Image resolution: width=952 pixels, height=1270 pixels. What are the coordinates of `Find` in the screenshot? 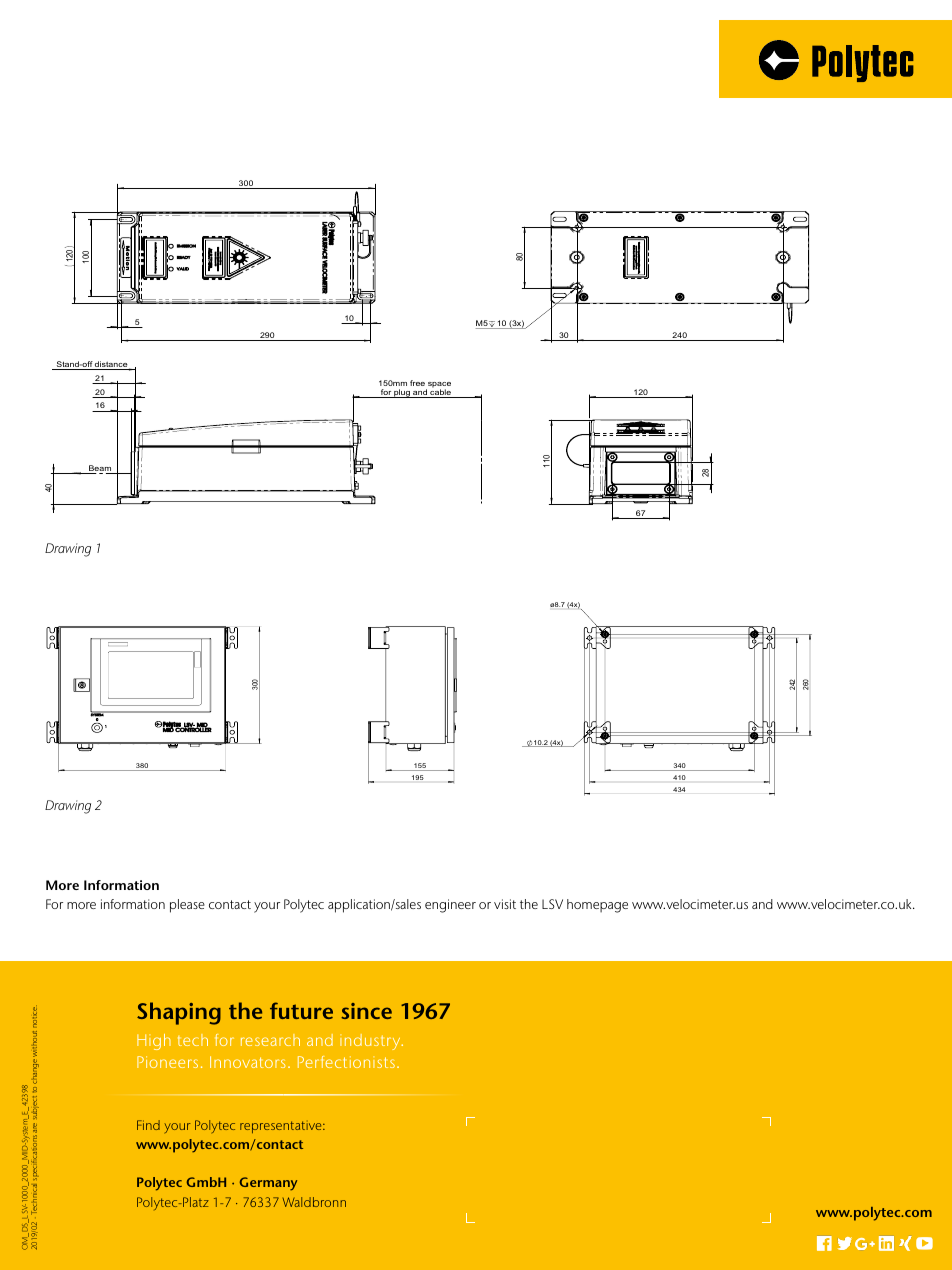 It's located at (148, 1125).
